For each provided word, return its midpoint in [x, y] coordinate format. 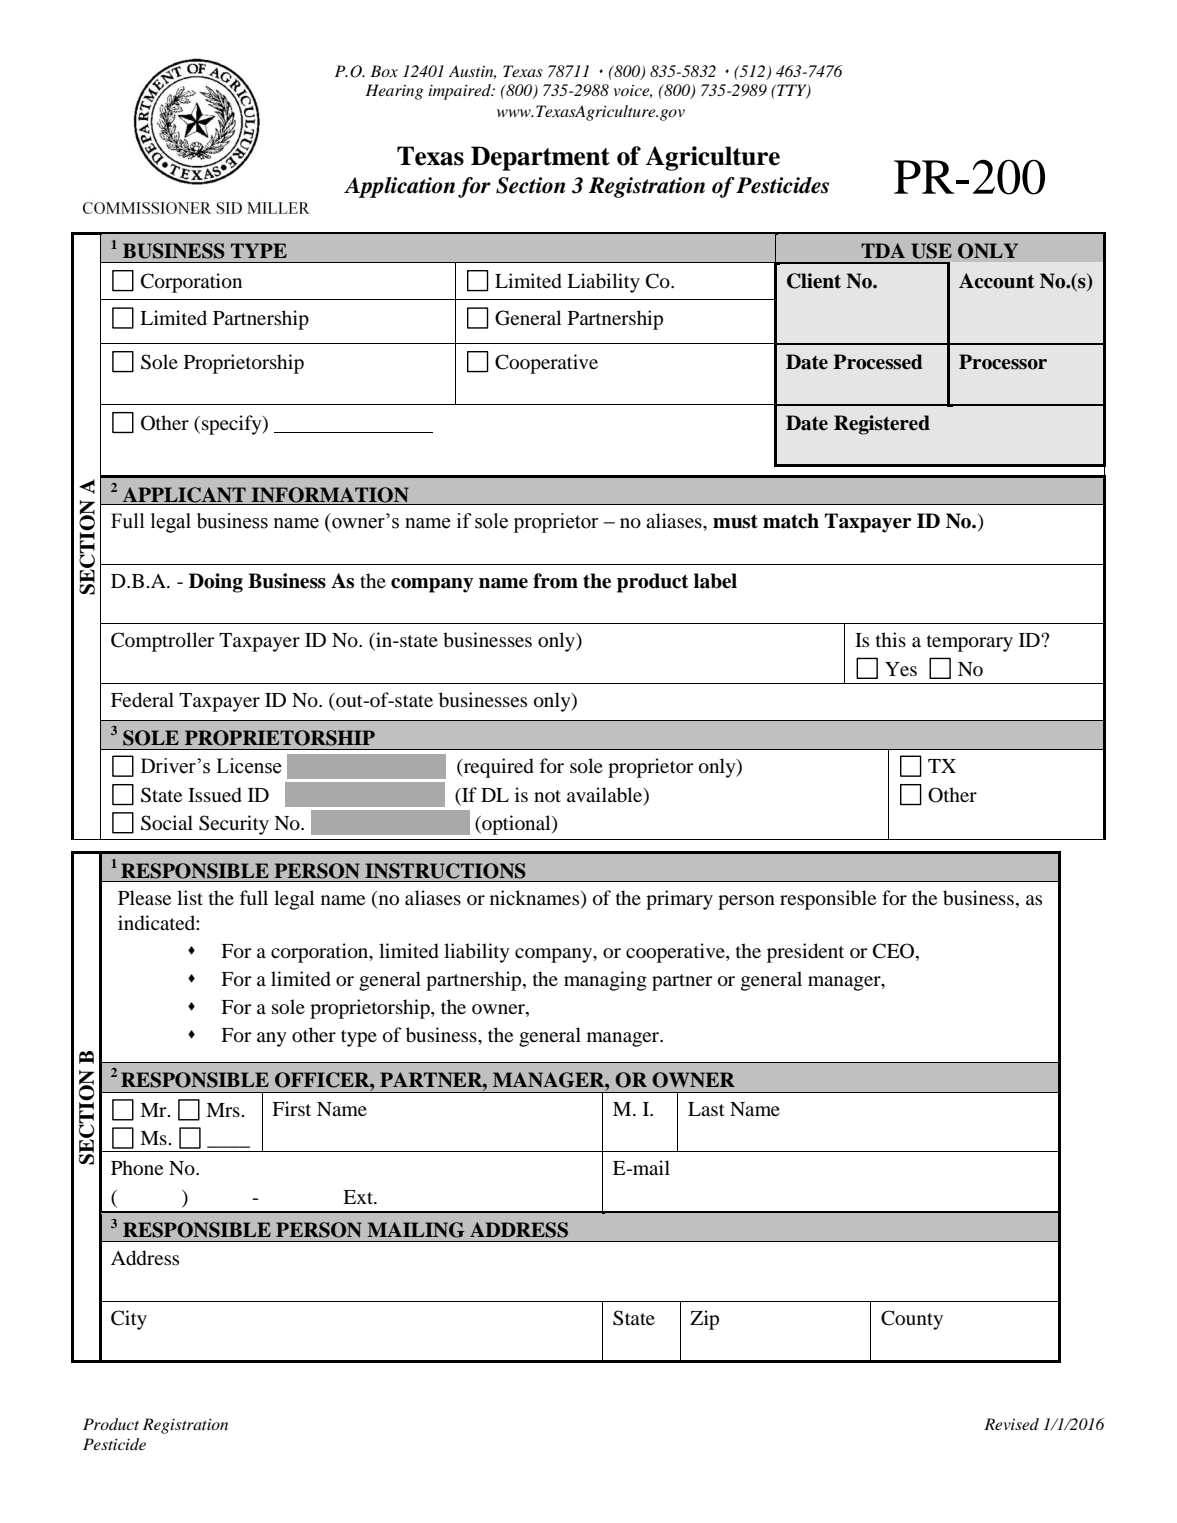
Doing [216, 583]
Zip [704, 1320]
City [129, 1320]
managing [605, 981]
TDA [883, 250]
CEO [895, 952]
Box [384, 71]
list [190, 897]
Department [540, 158]
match [791, 521]
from [555, 581]
